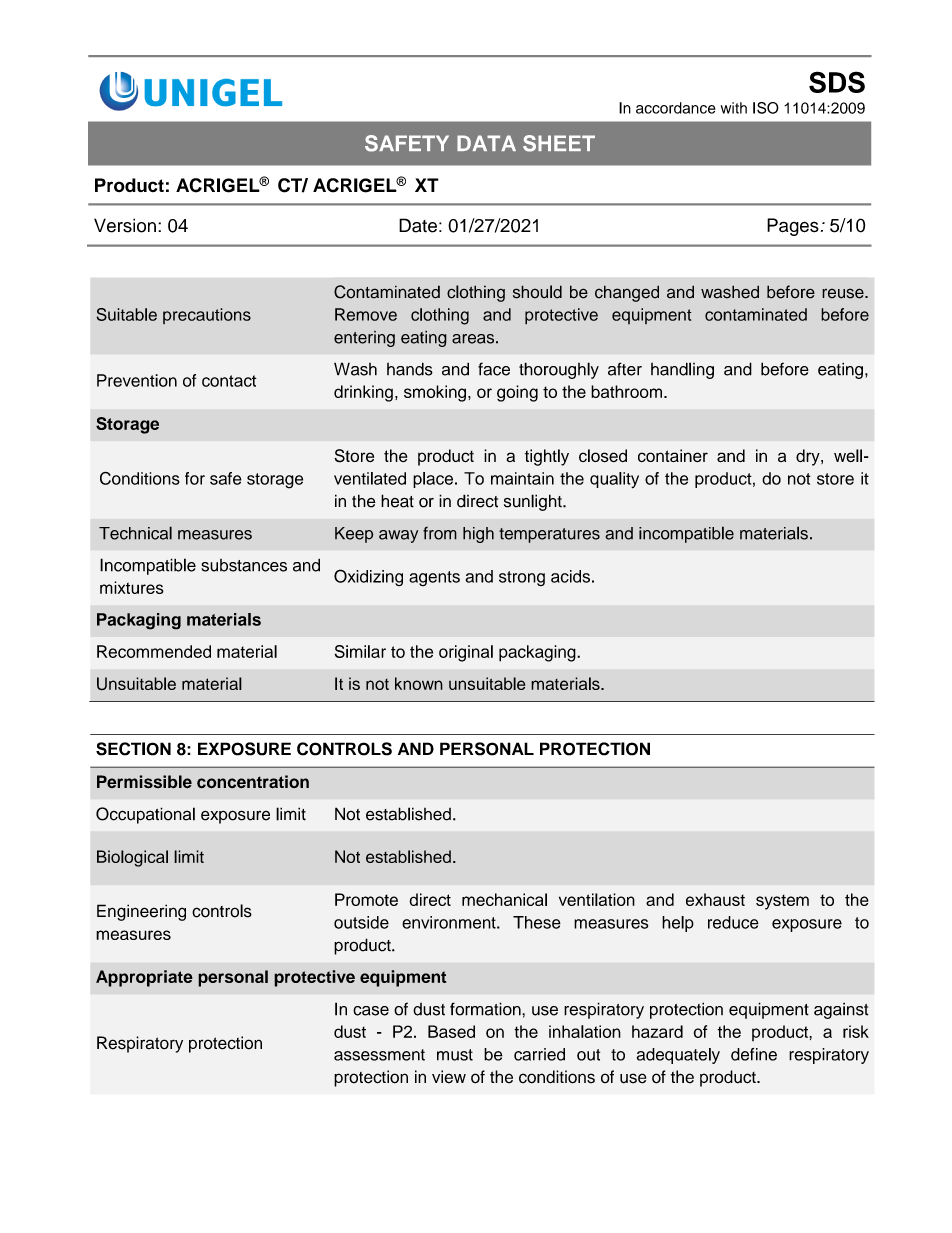  Describe the element at coordinates (125, 225) in the screenshot. I see `Version` at that location.
